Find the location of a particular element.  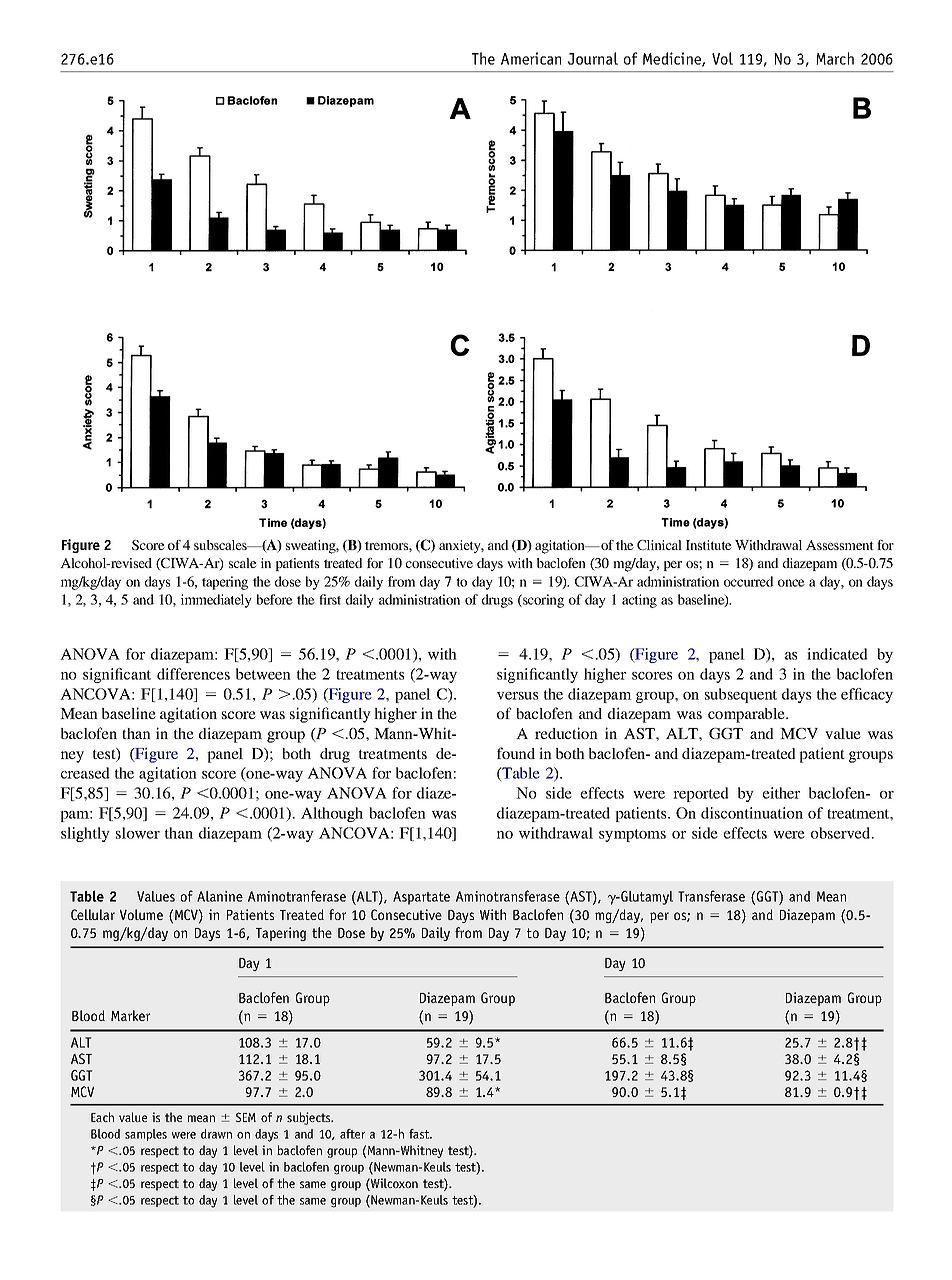

fast is located at coordinates (420, 1134).
